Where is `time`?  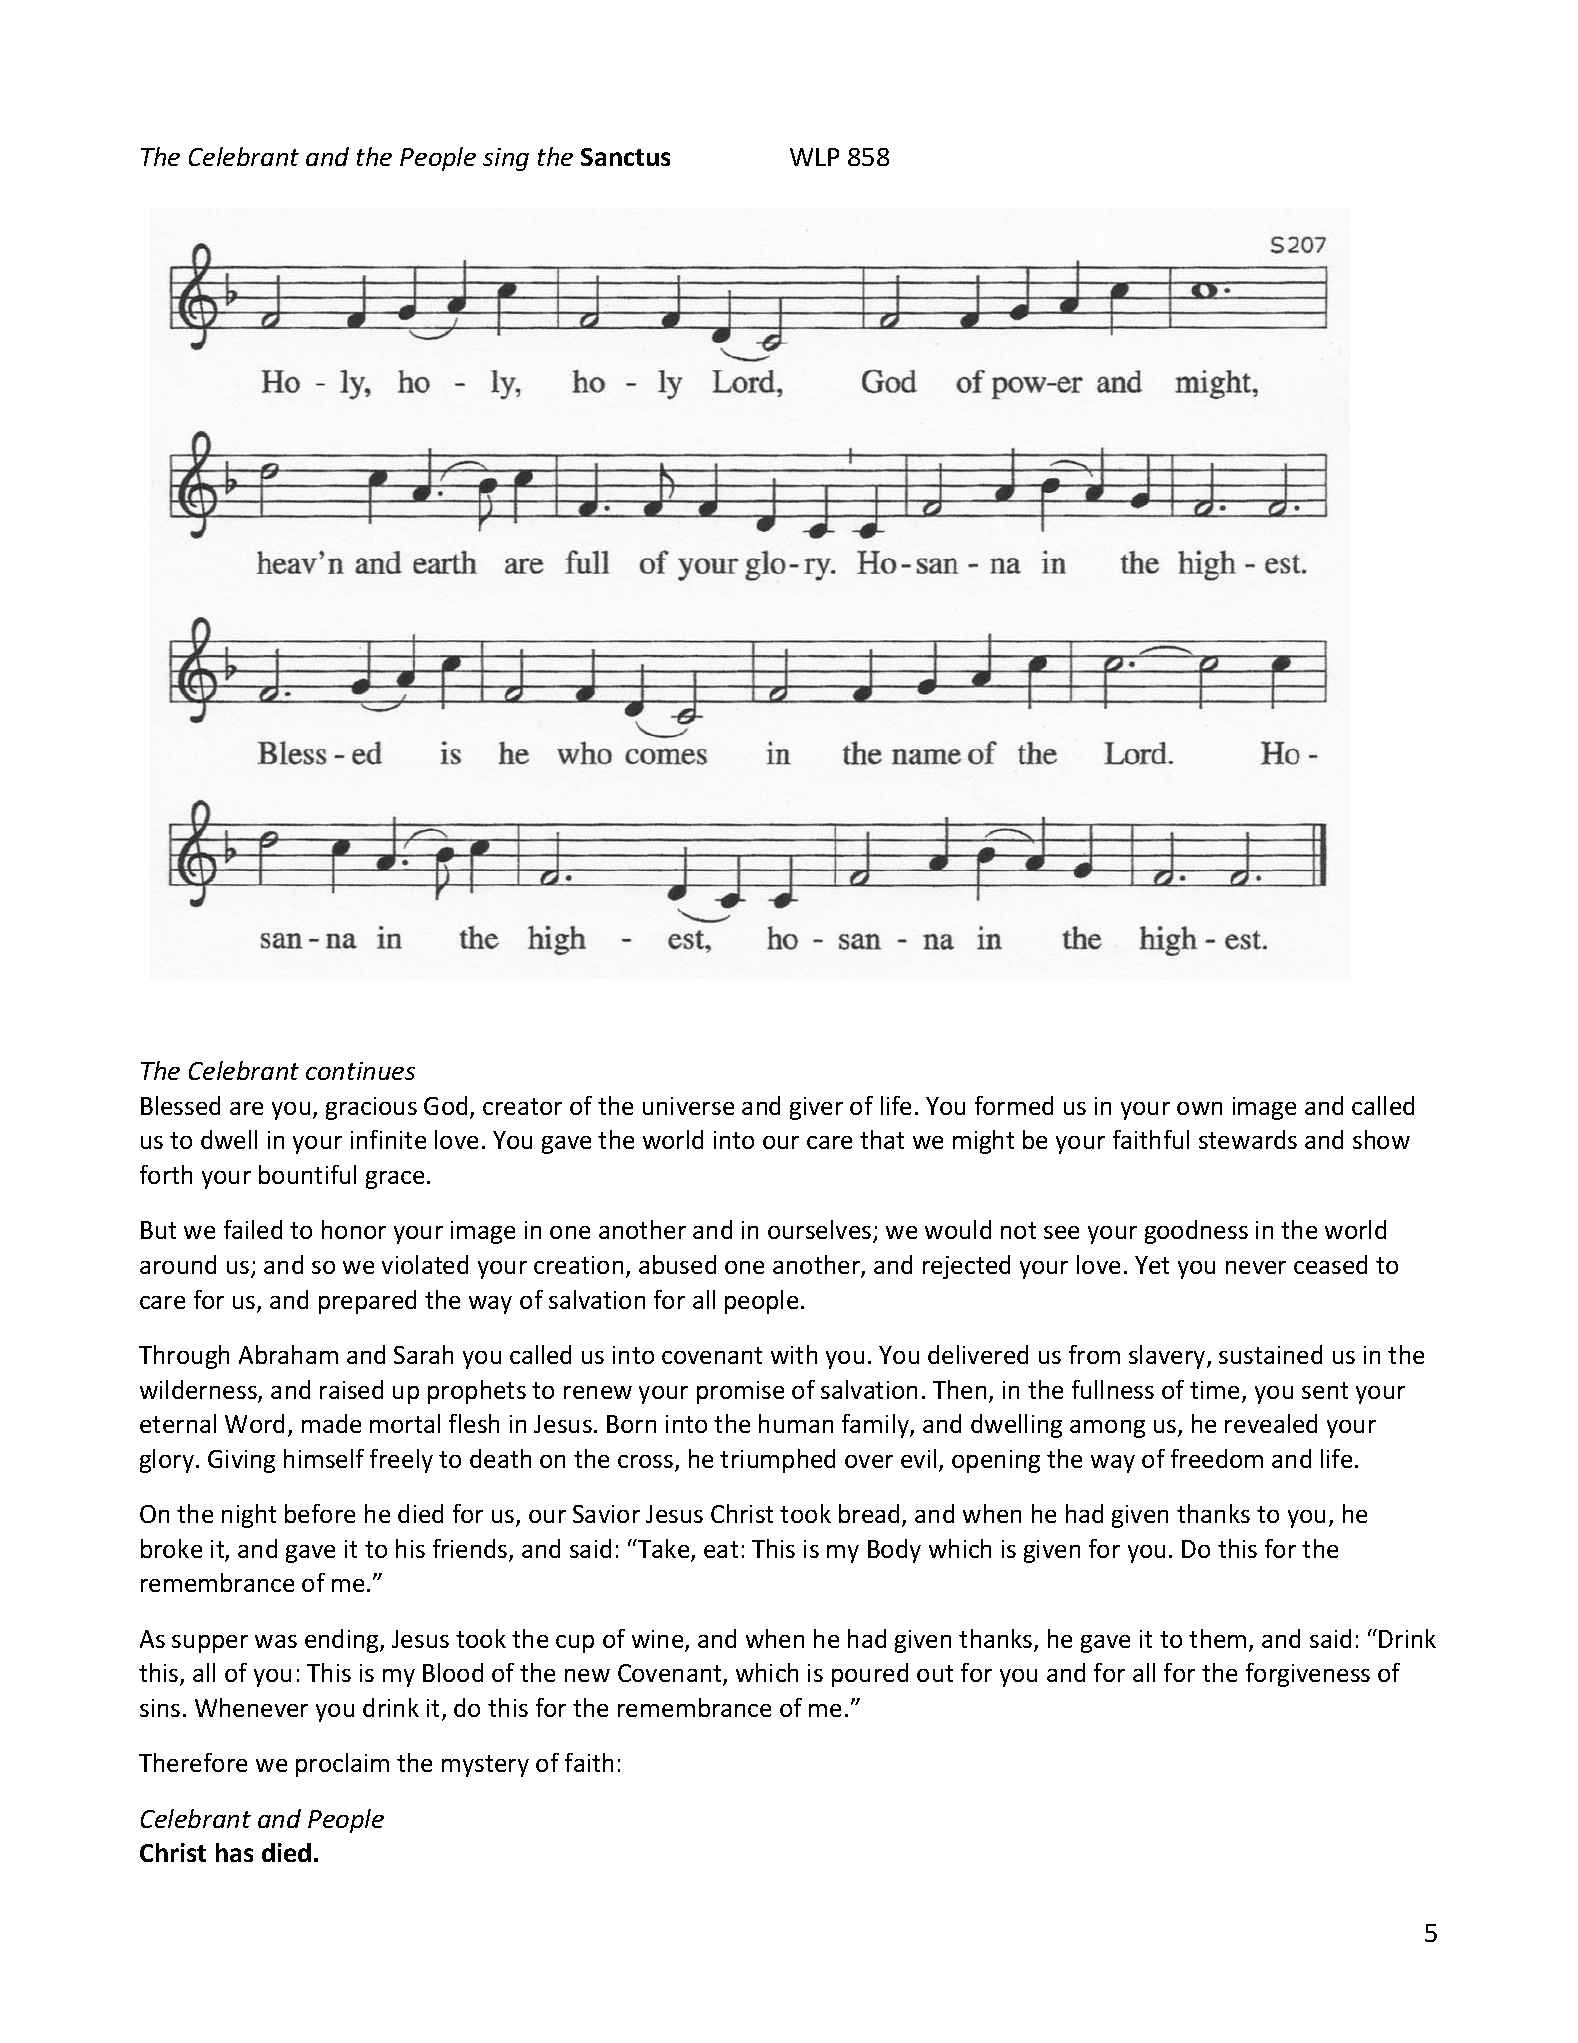 time is located at coordinates (1214, 1390).
